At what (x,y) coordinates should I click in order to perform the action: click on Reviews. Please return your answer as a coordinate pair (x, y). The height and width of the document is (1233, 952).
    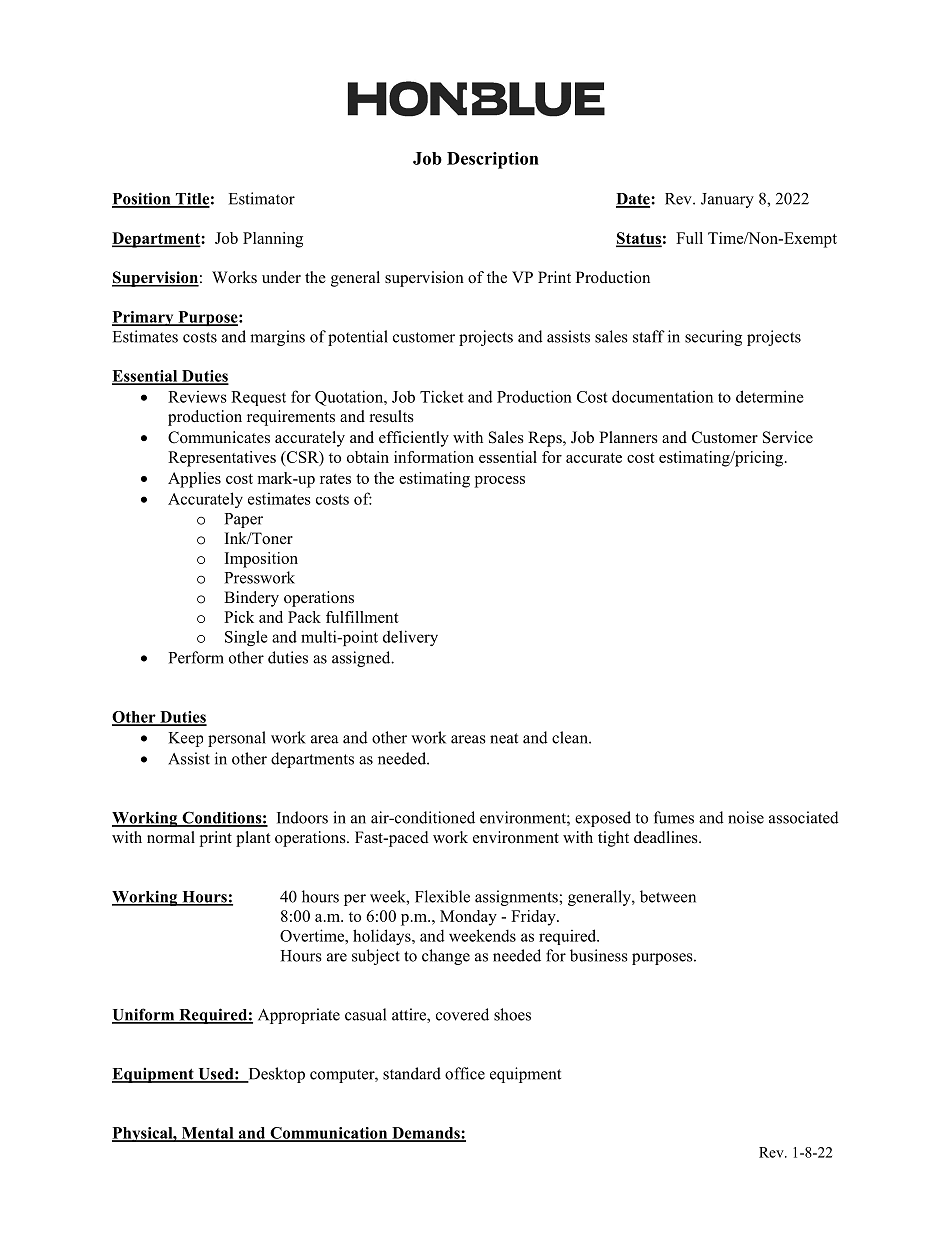
    Looking at the image, I should click on (197, 397).
